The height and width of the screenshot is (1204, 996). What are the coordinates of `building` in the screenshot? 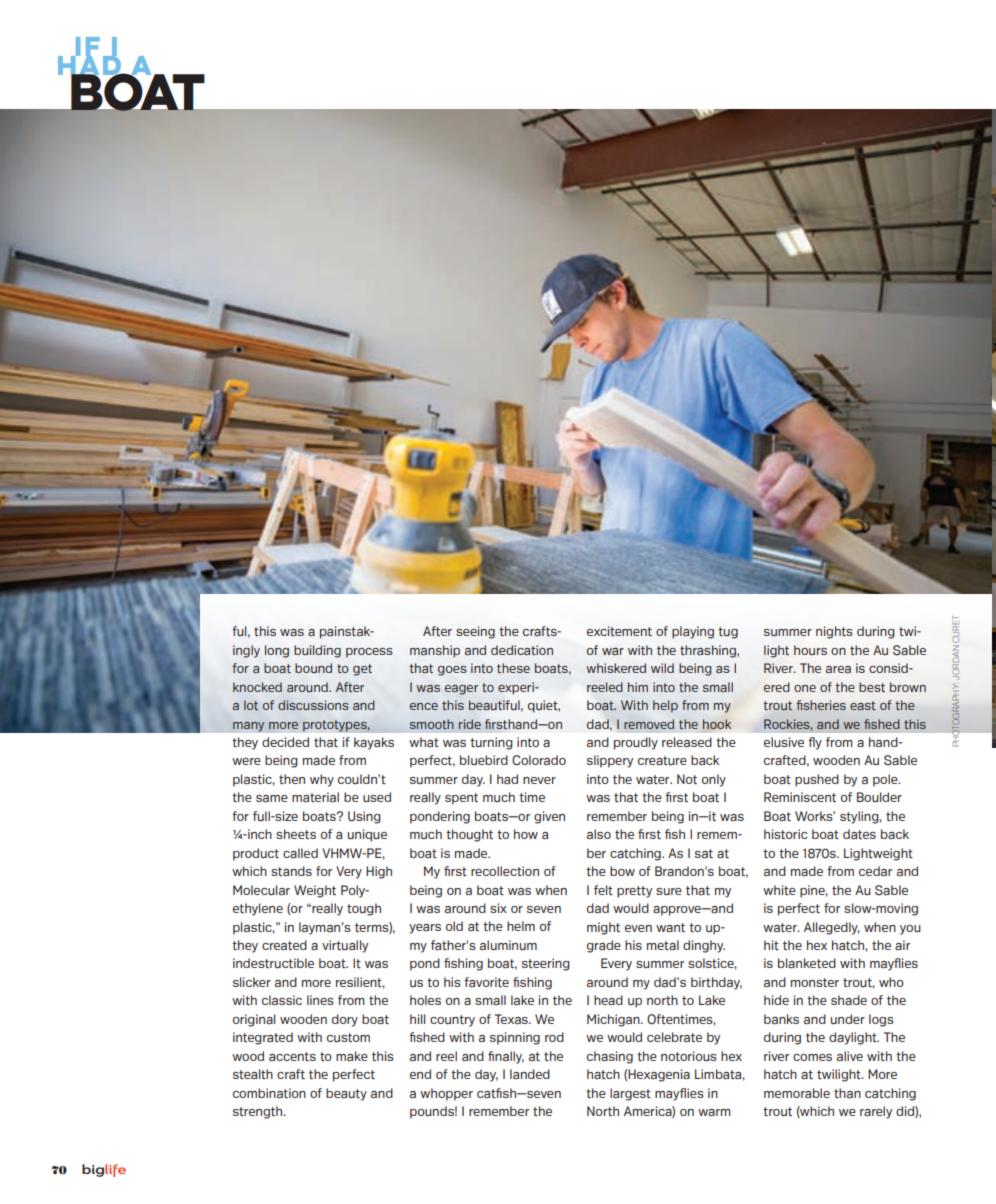 It's located at (317, 651).
